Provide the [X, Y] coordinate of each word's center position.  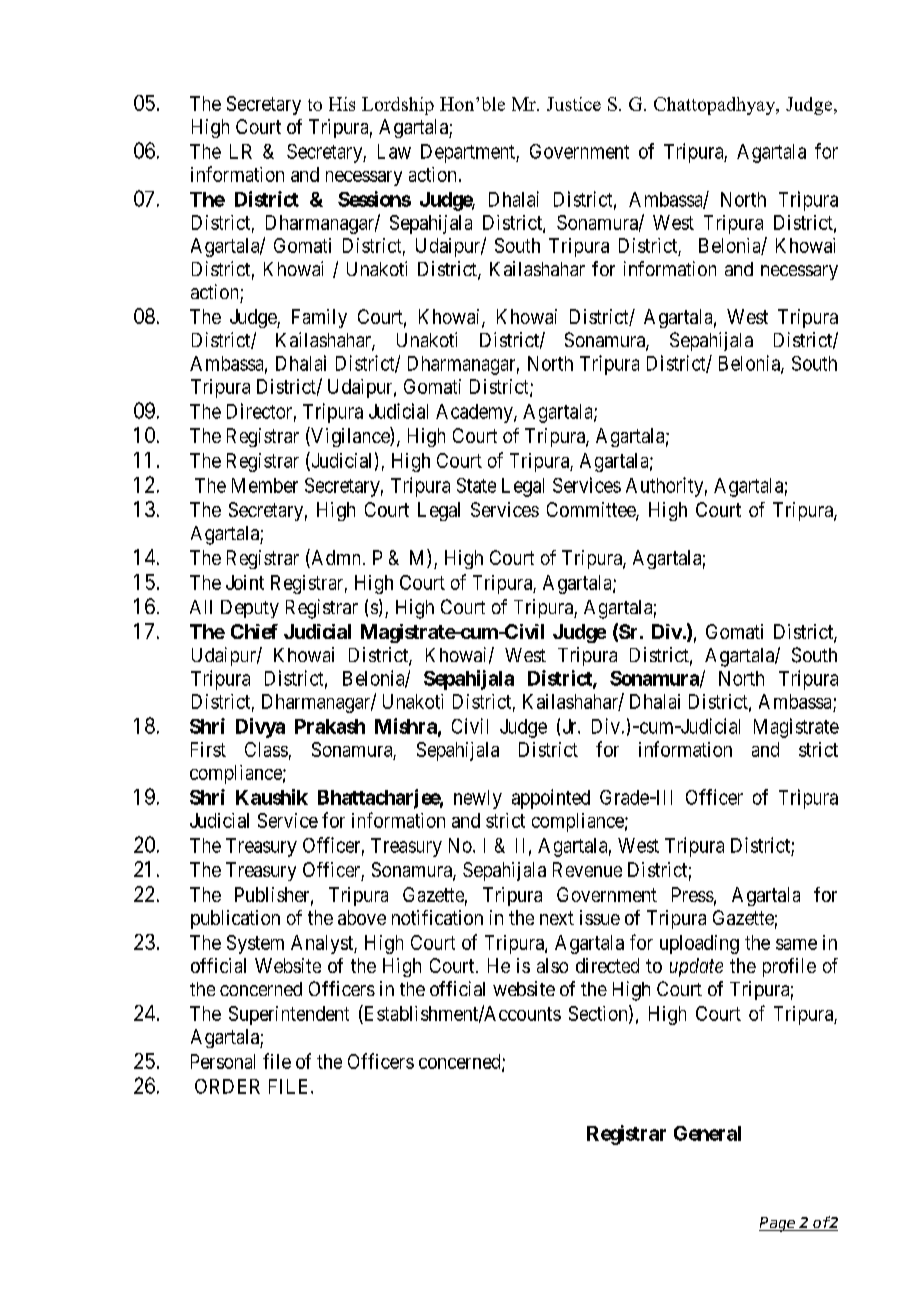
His [342, 104]
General [707, 1133]
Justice [574, 104]
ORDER [227, 1086]
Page [778, 1224]
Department [469, 153]
